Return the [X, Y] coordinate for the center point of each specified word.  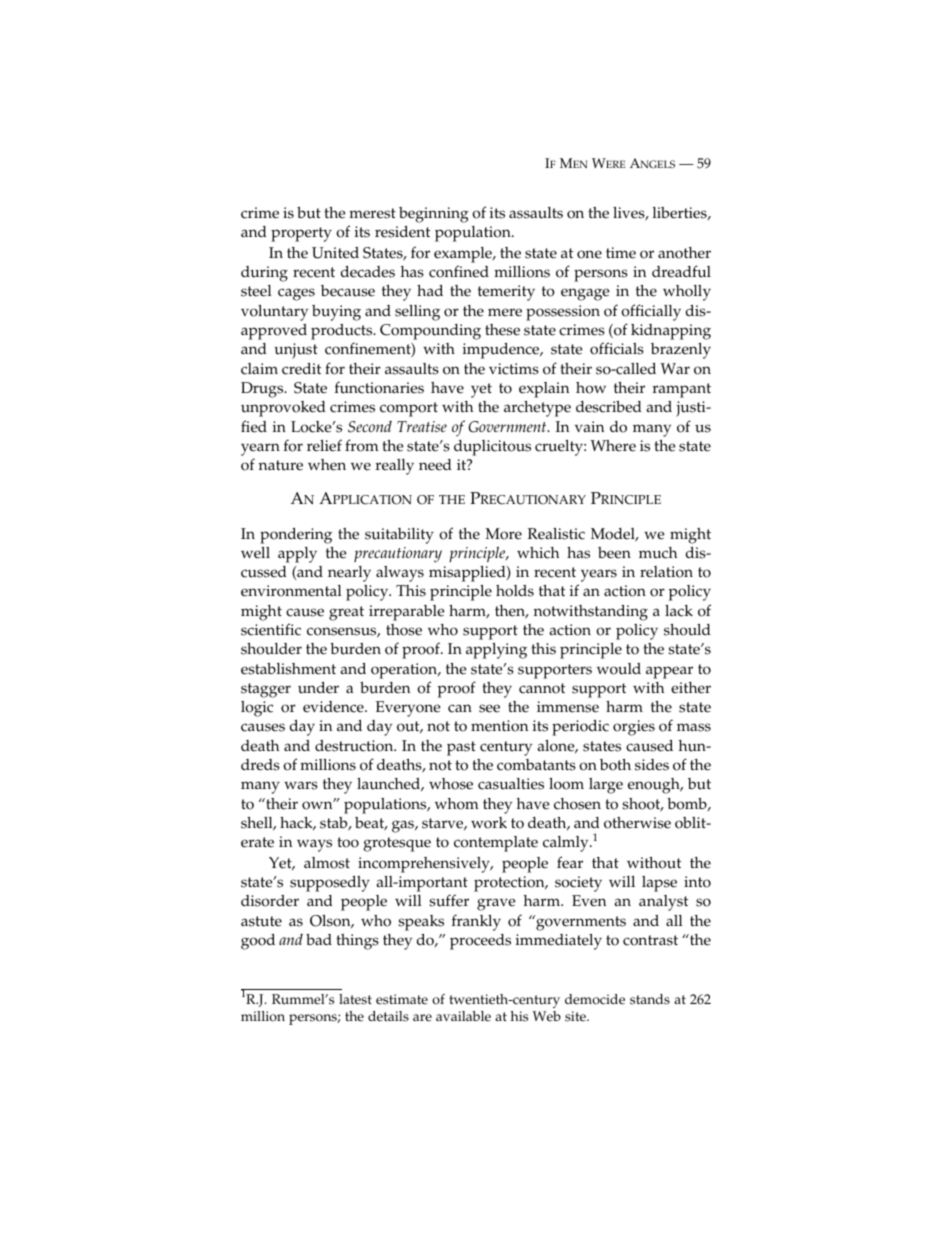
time [621, 253]
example [464, 255]
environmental [291, 591]
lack [679, 611]
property [301, 234]
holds [515, 591]
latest [355, 999]
